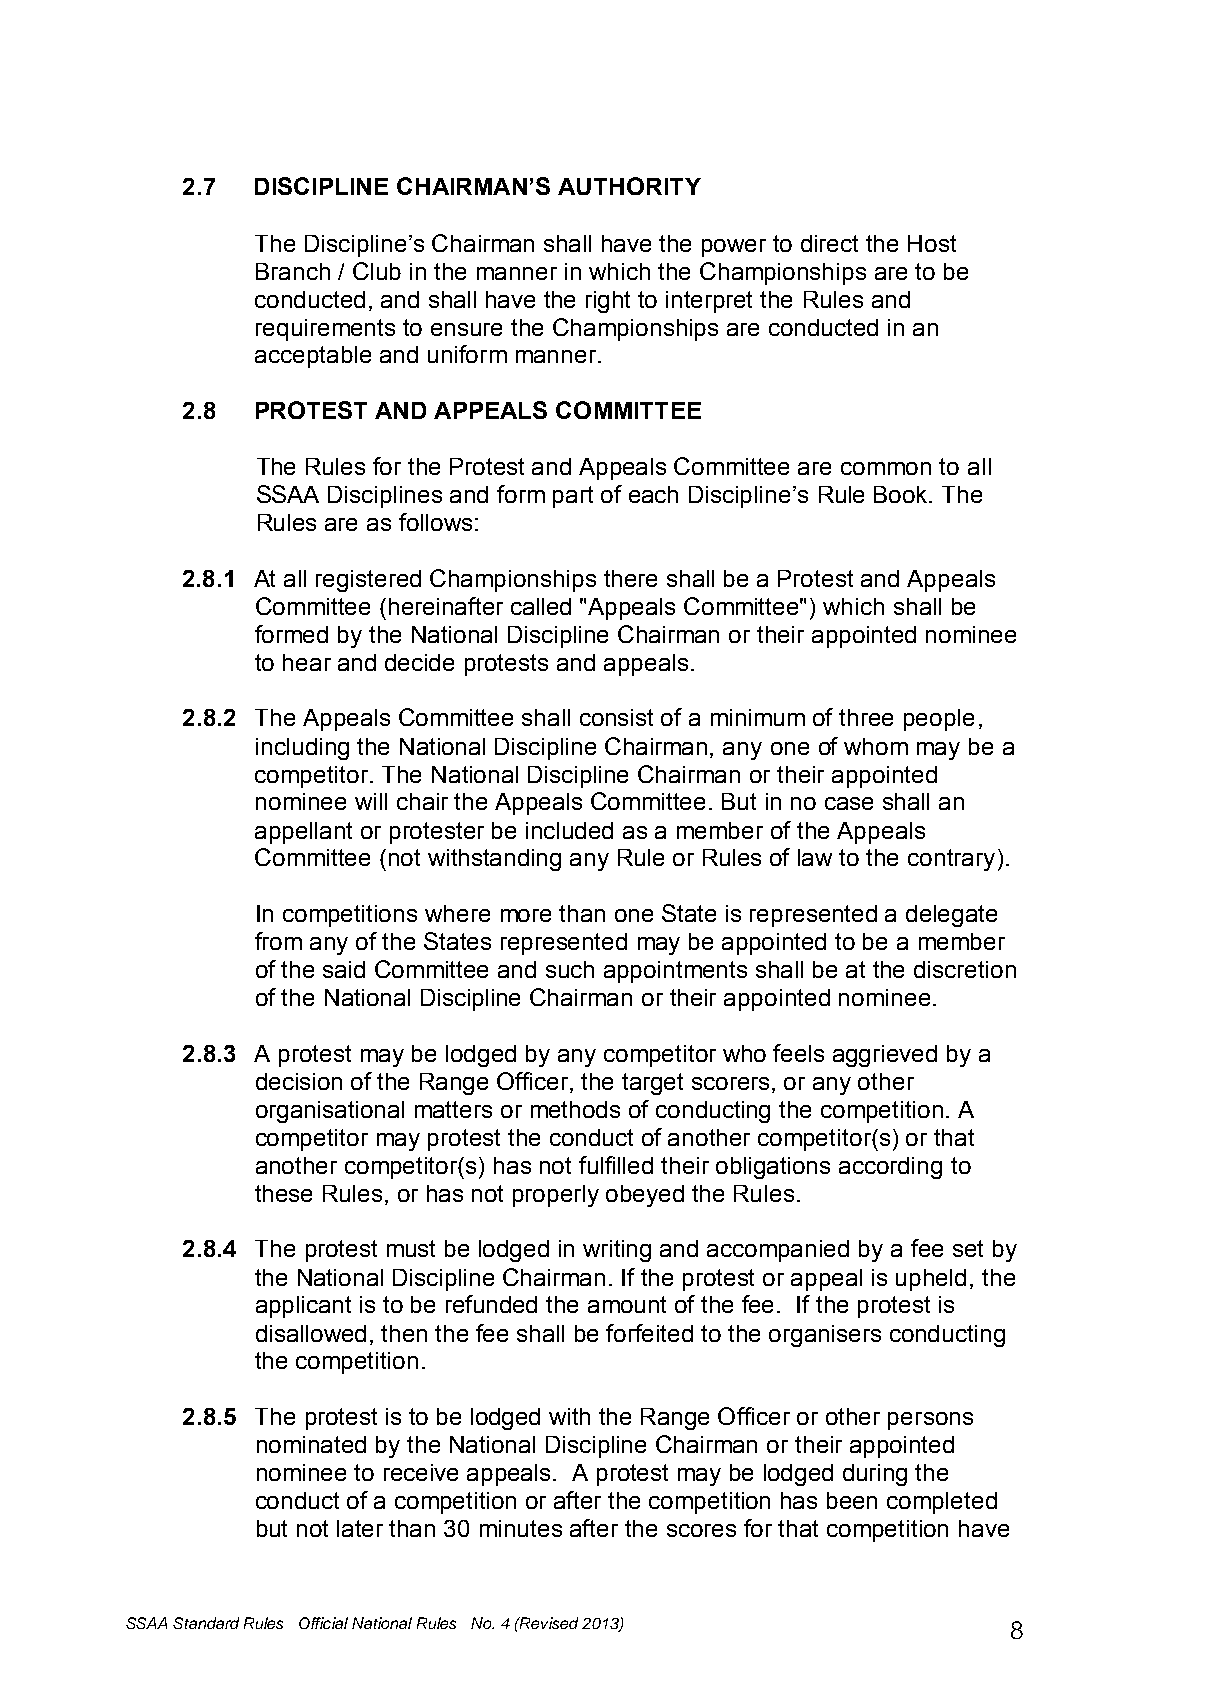  I want to click on methods, so click(575, 1109).
